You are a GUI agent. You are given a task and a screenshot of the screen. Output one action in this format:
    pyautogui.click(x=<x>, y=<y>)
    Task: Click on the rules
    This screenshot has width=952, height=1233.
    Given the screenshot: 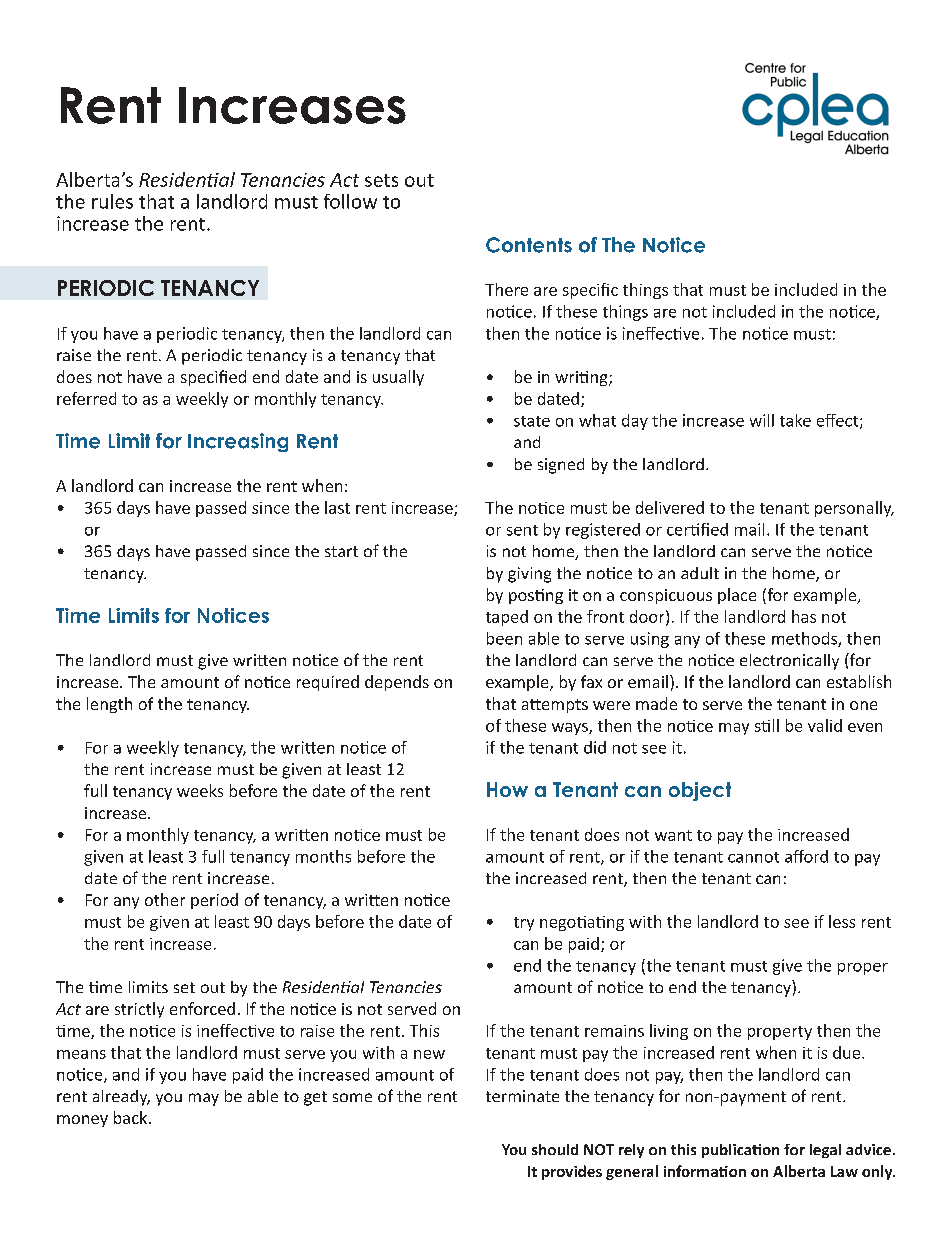 What is the action you would take?
    pyautogui.click(x=112, y=201)
